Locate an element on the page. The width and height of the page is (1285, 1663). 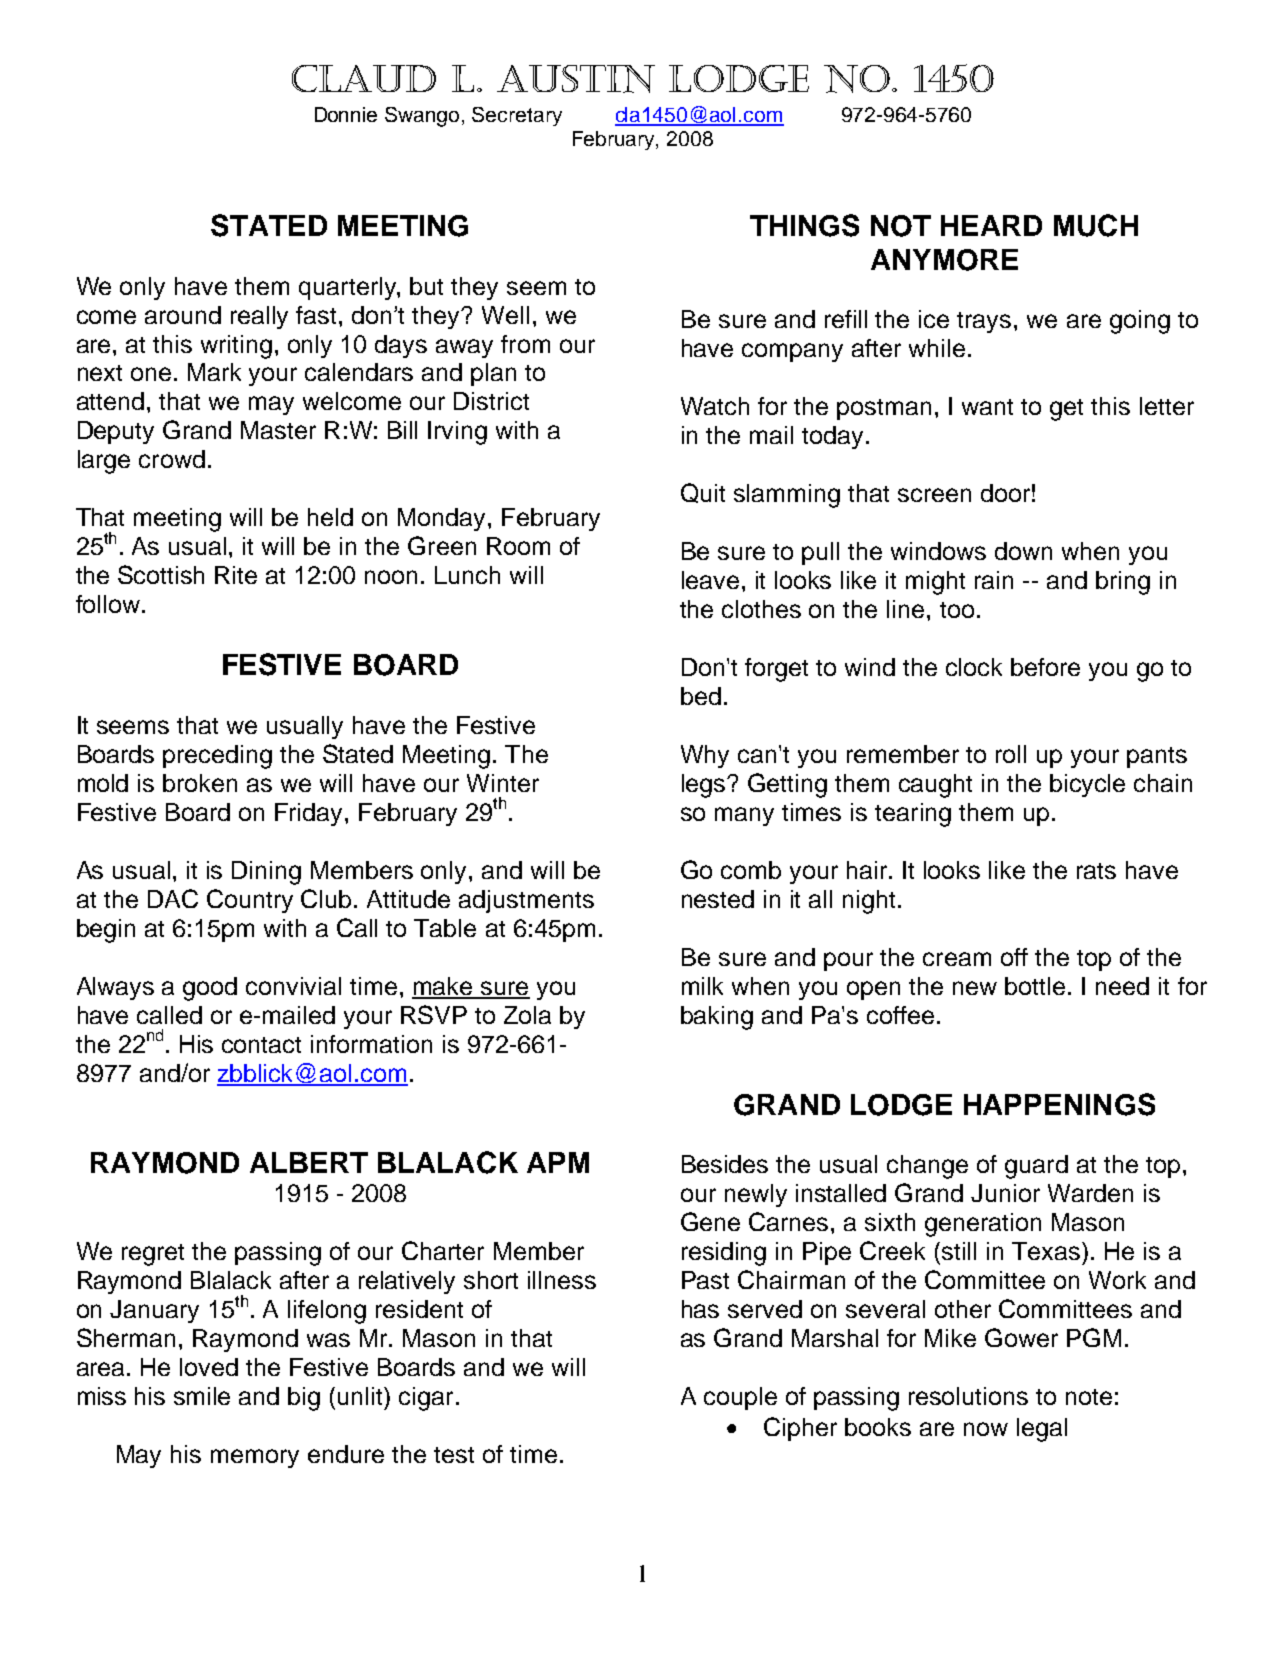
leave is located at coordinates (710, 580).
